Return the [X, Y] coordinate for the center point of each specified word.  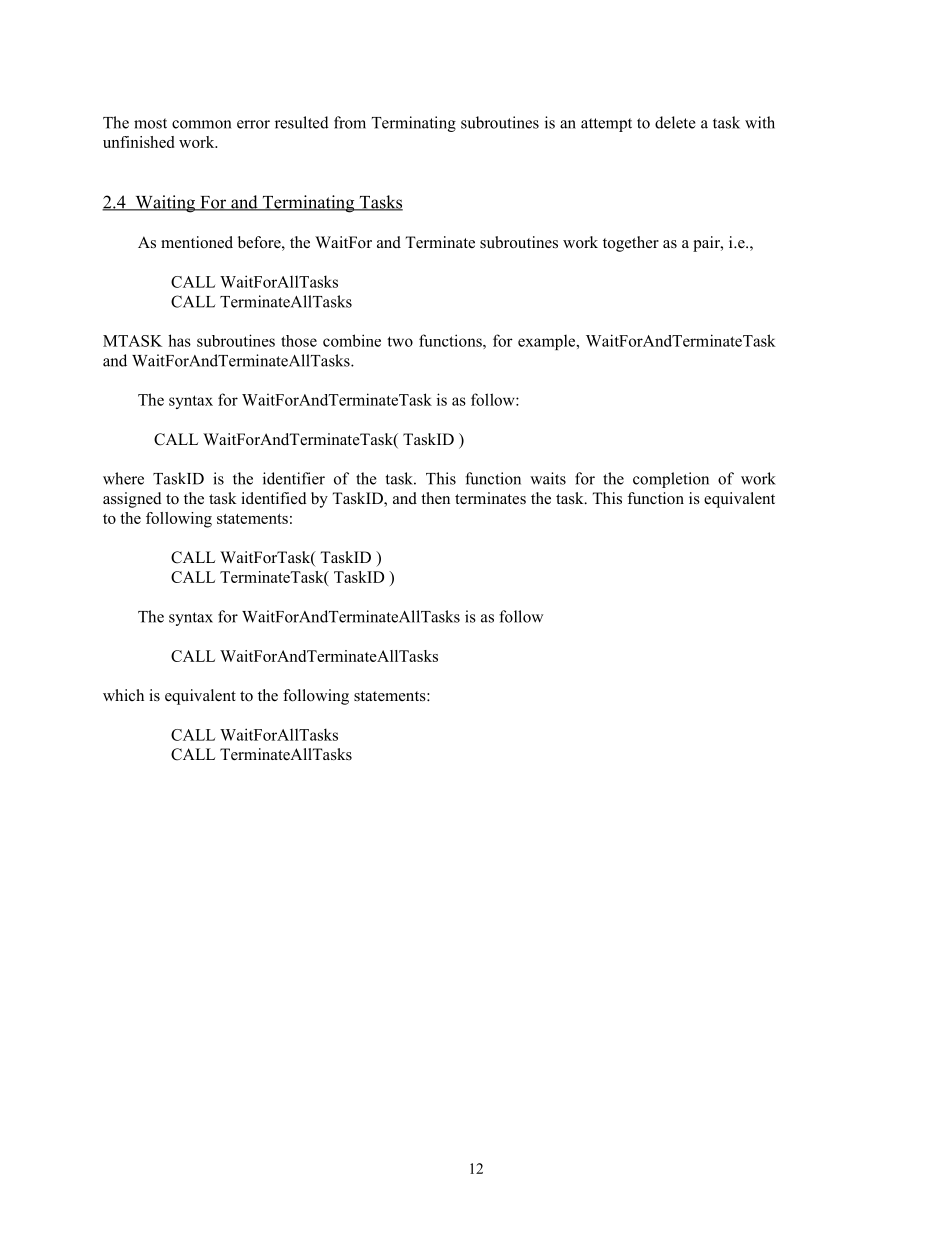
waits [548, 478]
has [179, 340]
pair [707, 244]
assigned [132, 500]
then [435, 498]
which [123, 695]
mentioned [197, 242]
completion [671, 480]
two [400, 341]
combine [352, 340]
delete [675, 122]
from [350, 122]
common [201, 124]
